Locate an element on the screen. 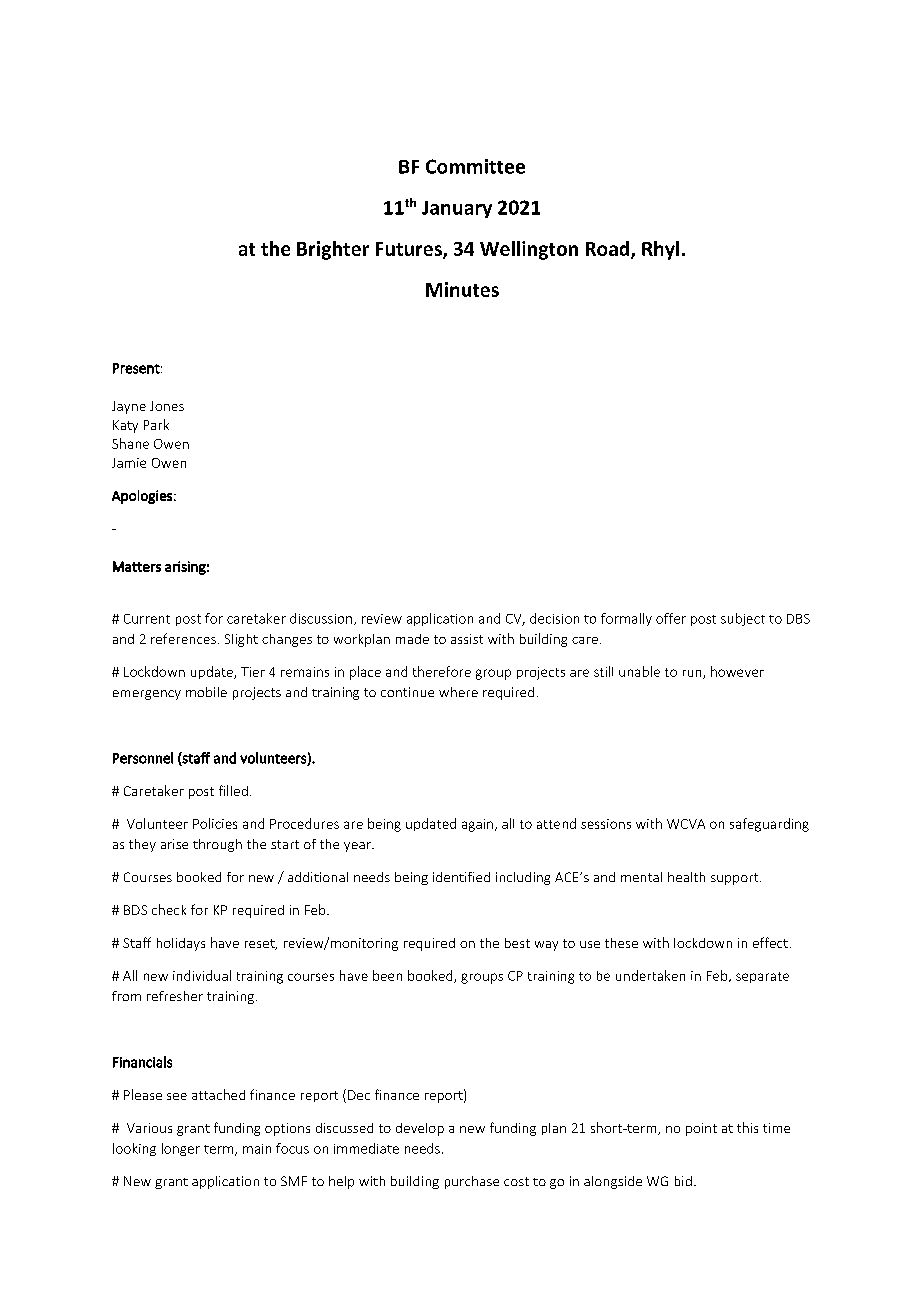 The image size is (924, 1308). Policies is located at coordinates (215, 823).
